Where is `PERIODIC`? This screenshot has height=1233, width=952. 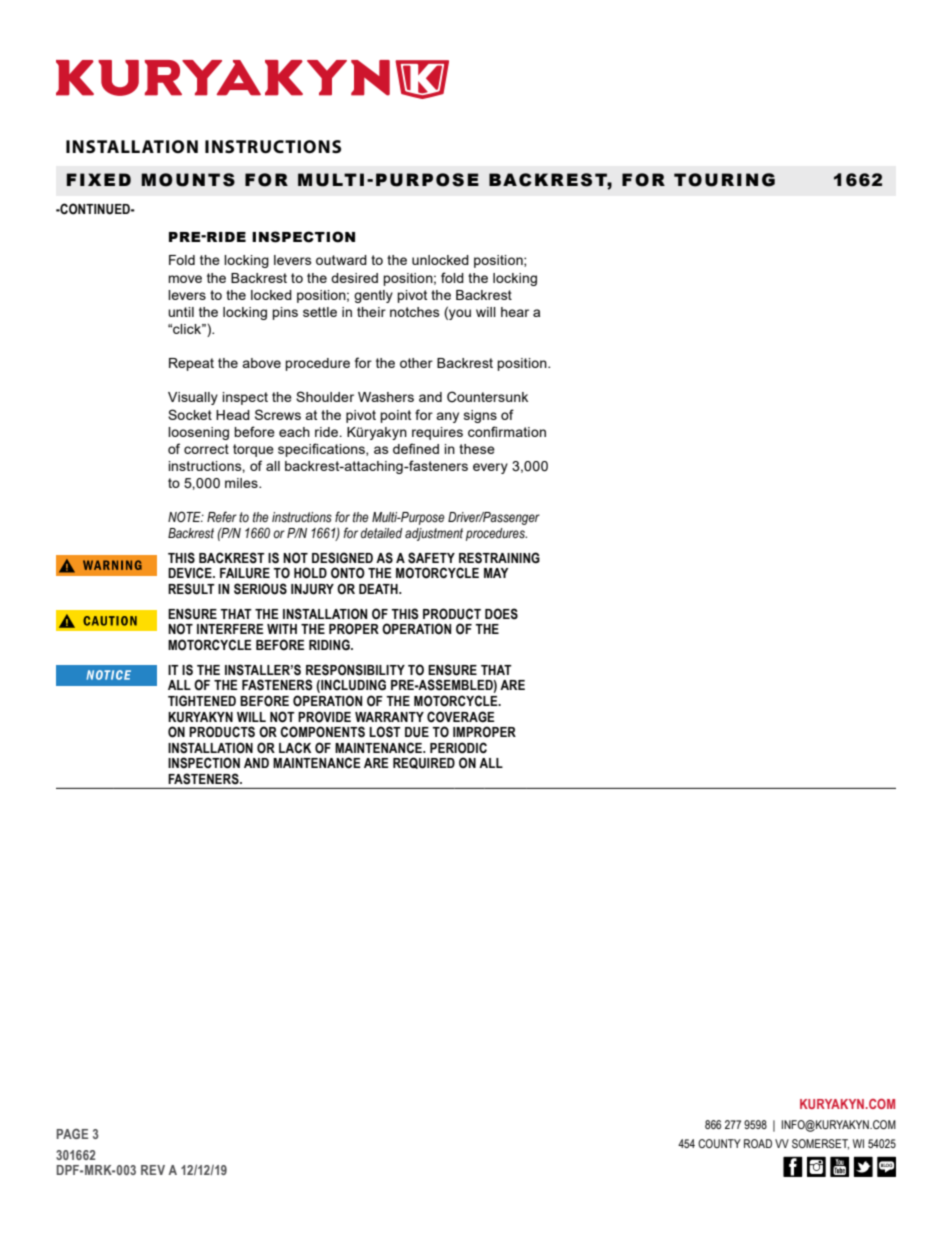 PERIODIC is located at coordinates (458, 748).
